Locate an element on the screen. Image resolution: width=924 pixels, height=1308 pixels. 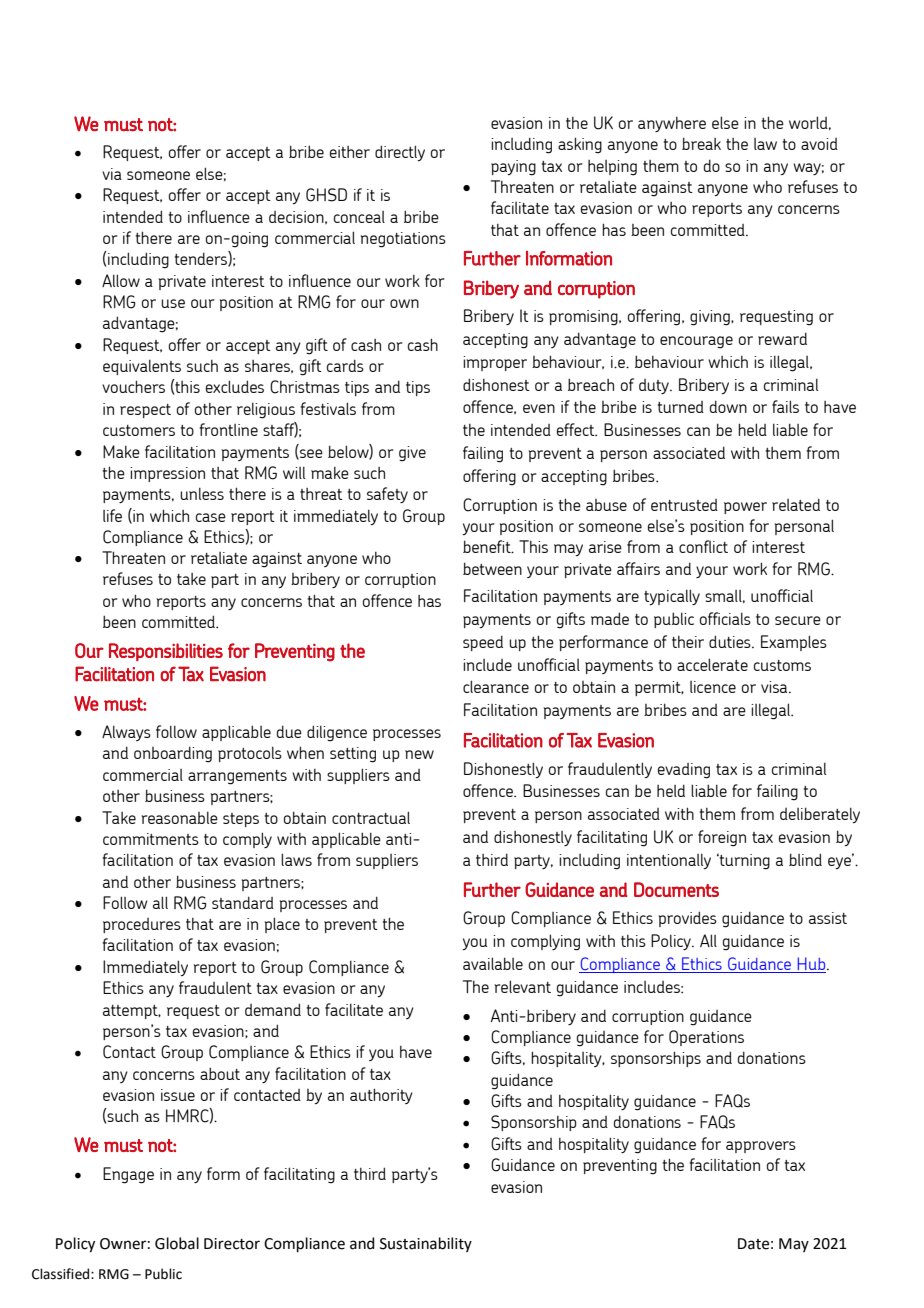
turning is located at coordinates (743, 861).
